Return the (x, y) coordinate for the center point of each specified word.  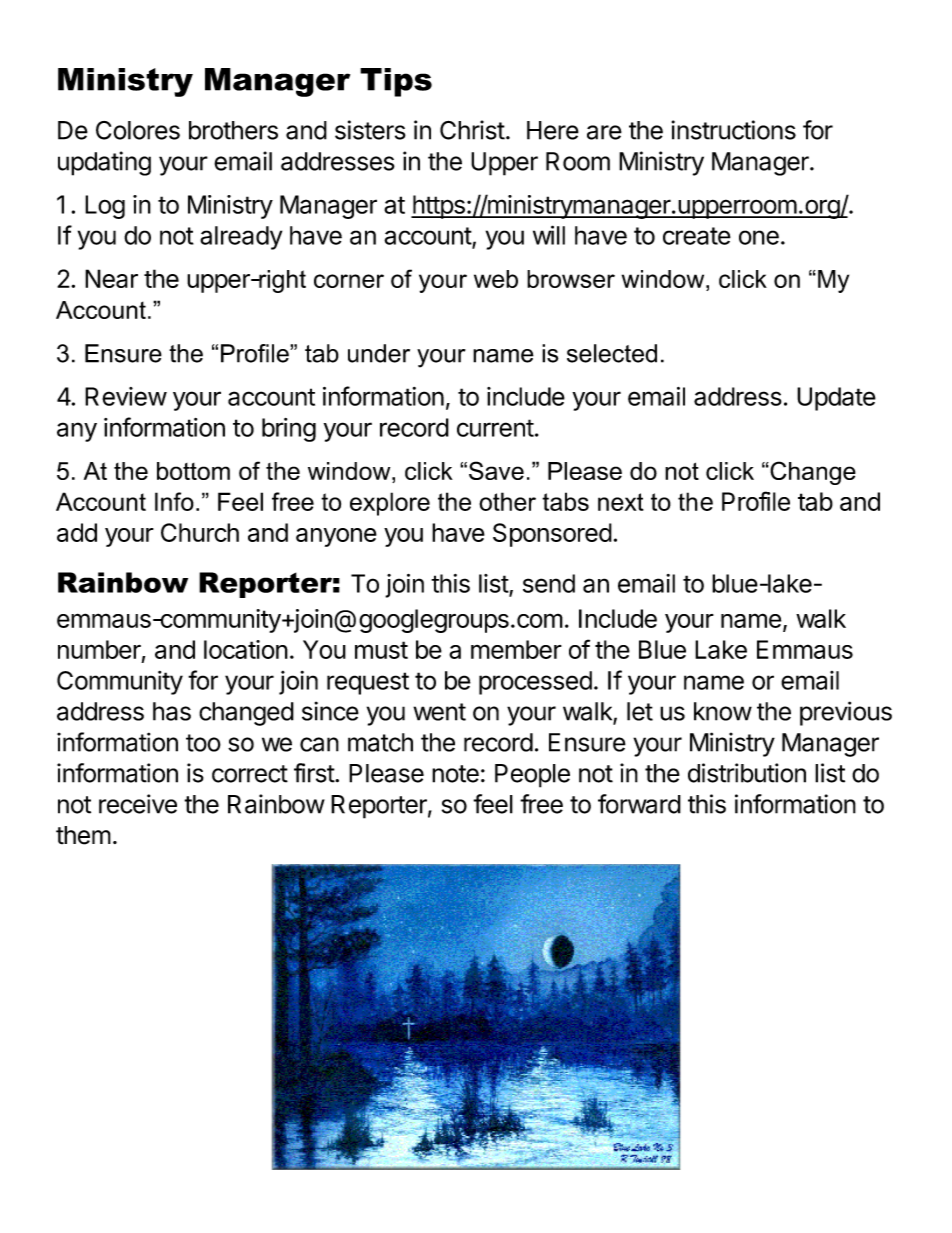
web (496, 279)
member (516, 649)
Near (111, 278)
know (723, 711)
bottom (193, 471)
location (246, 649)
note (455, 774)
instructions (734, 130)
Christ (472, 130)
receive (138, 804)
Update (836, 399)
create (697, 236)
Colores (138, 130)
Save (496, 470)
